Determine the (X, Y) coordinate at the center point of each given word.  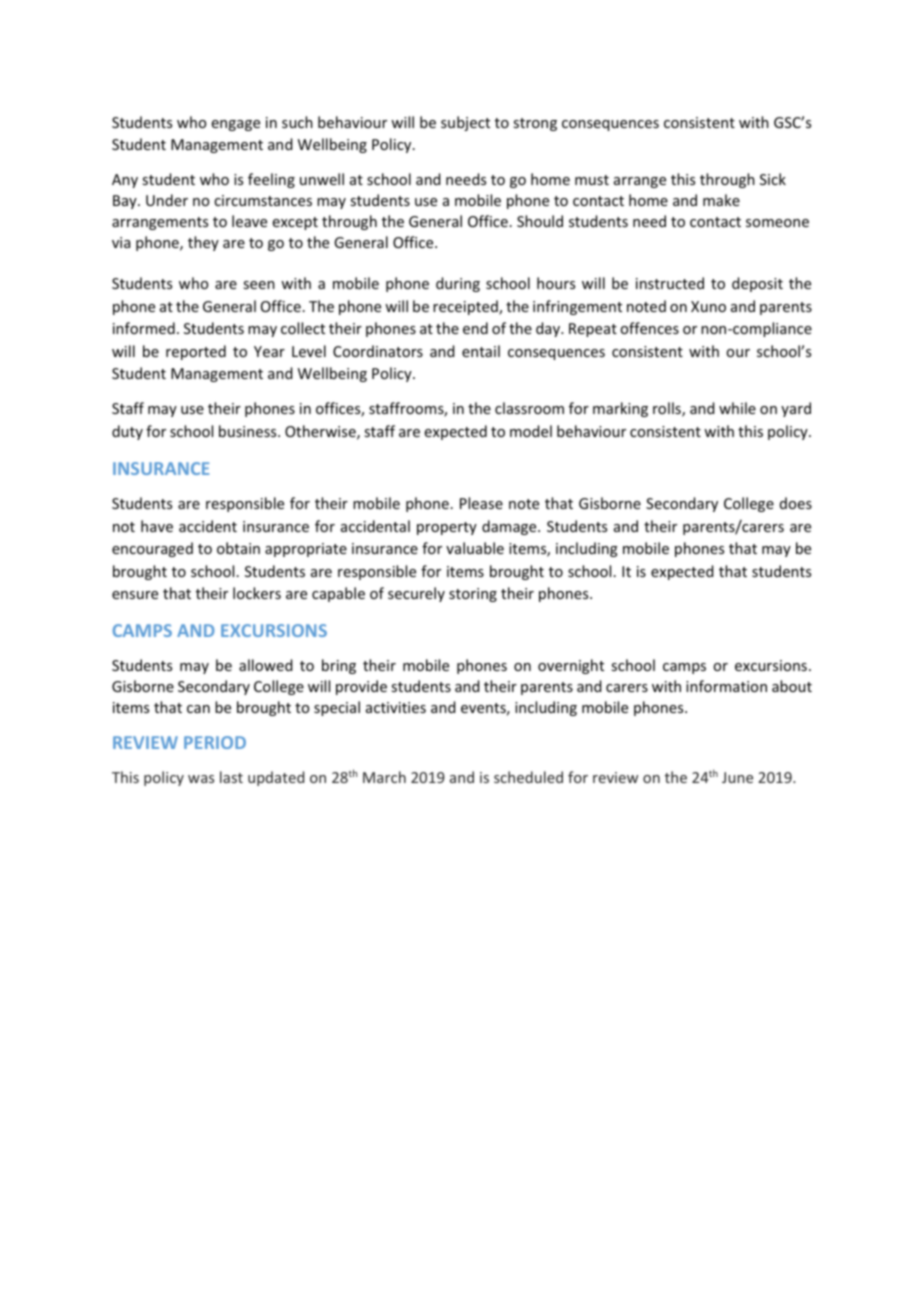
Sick (773, 179)
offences (649, 328)
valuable (475, 548)
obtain (238, 548)
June (737, 777)
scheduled (528, 777)
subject (465, 123)
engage (236, 125)
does (796, 503)
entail (481, 351)
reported (196, 352)
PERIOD (215, 742)
